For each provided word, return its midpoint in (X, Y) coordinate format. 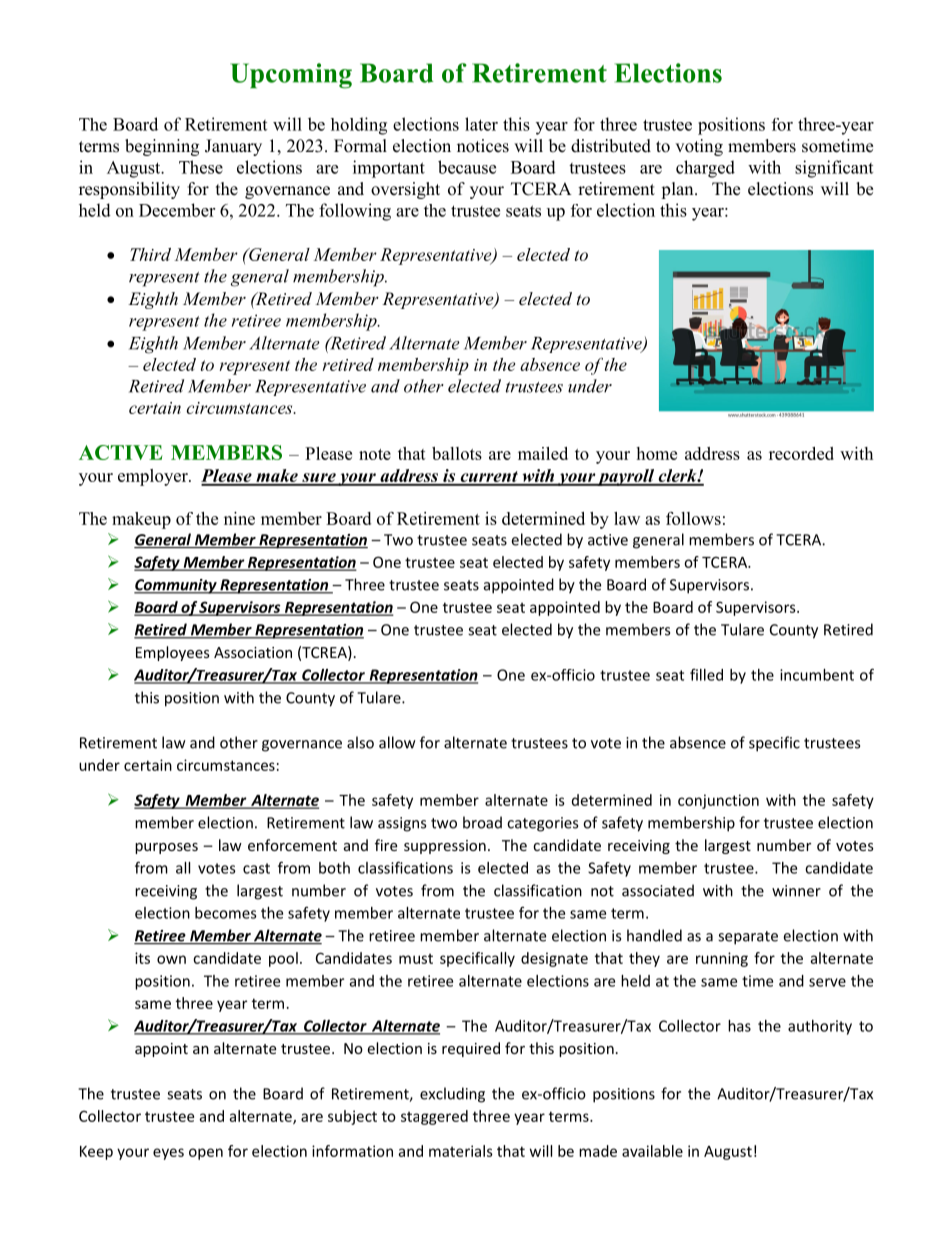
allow (397, 742)
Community (176, 586)
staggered (434, 1117)
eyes (168, 1154)
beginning (162, 147)
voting (699, 147)
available (652, 1151)
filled (706, 674)
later (481, 124)
